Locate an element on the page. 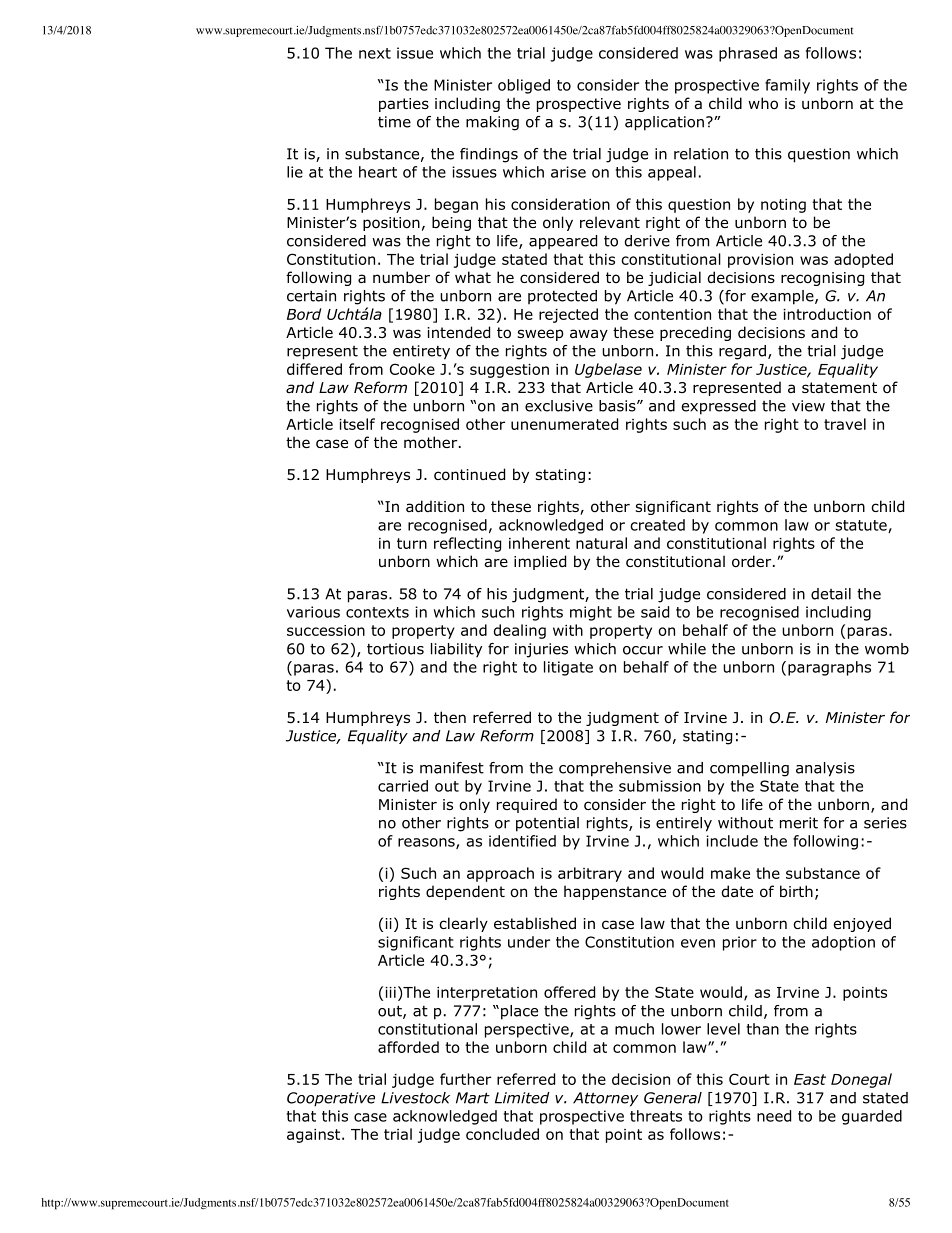  family is located at coordinates (787, 86).
